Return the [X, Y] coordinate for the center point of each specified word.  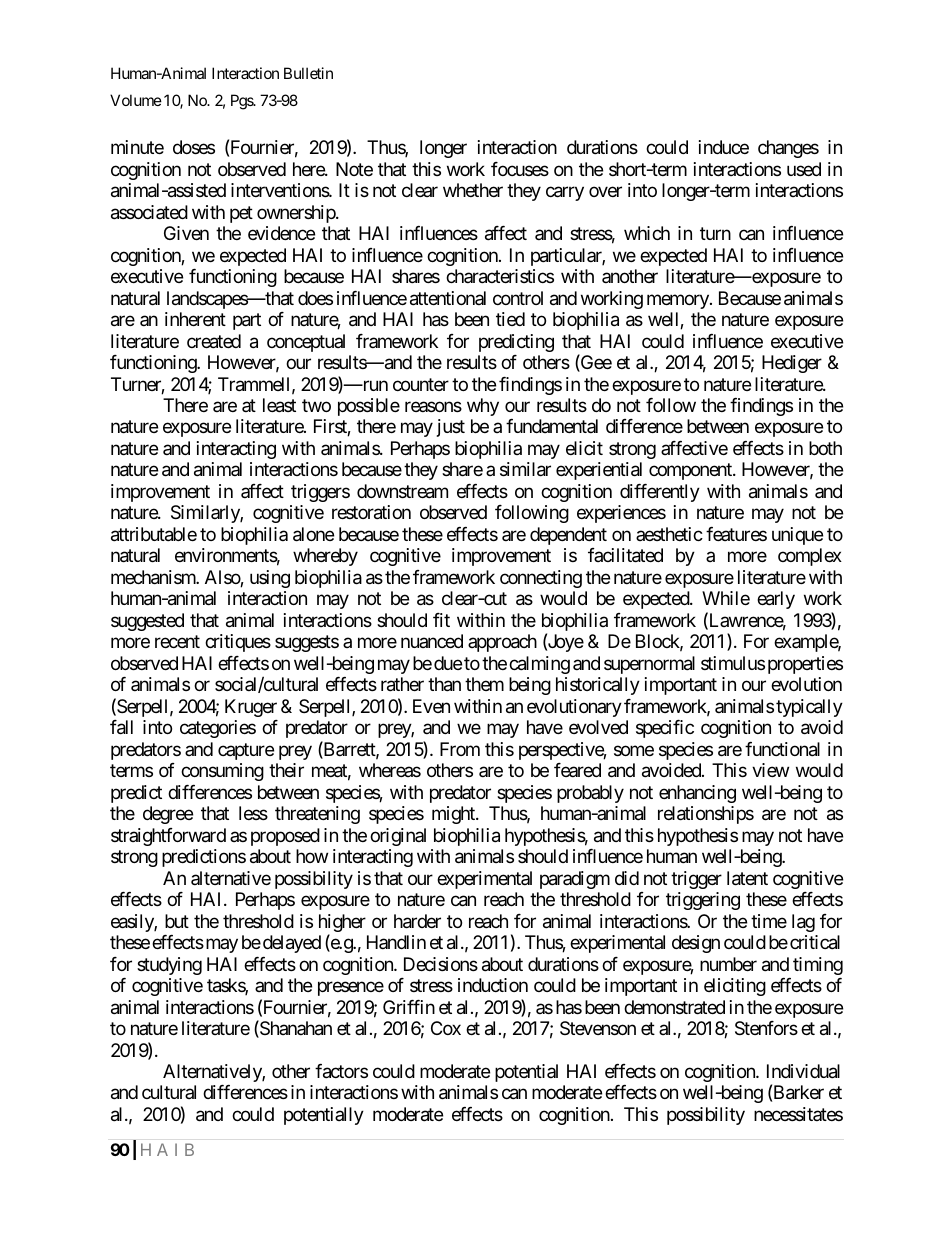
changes [788, 149]
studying [169, 966]
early [776, 600]
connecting [541, 579]
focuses [520, 169]
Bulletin [308, 73]
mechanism [154, 577]
